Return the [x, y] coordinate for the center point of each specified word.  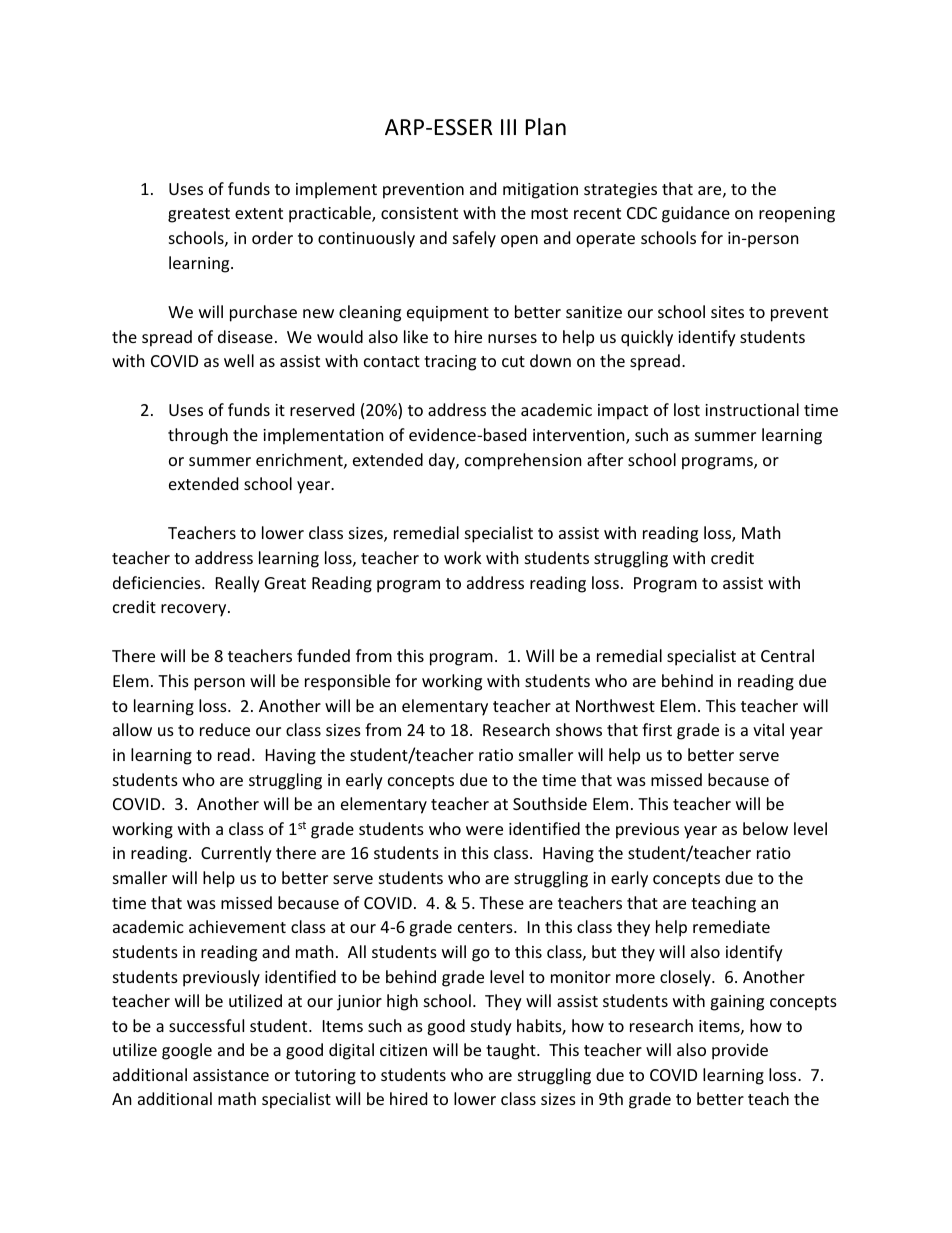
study [491, 1027]
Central [787, 655]
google [187, 1051]
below [765, 828]
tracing [450, 363]
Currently [236, 854]
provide [740, 1051]
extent [259, 213]
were [484, 830]
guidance [696, 214]
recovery [195, 610]
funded [323, 655]
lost [687, 409]
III [508, 127]
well [239, 360]
